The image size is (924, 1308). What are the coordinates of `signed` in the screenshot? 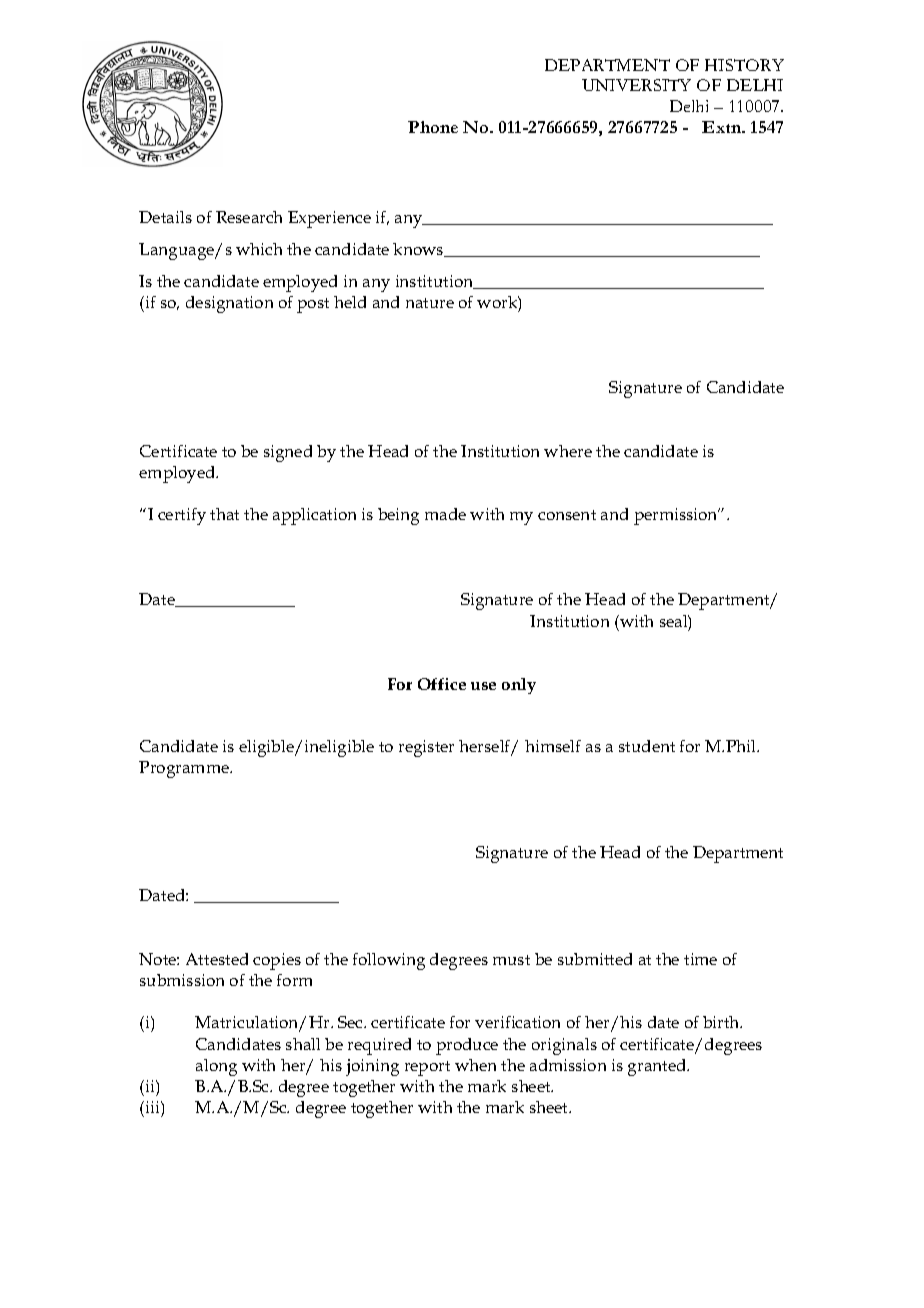 It's located at (288, 453).
